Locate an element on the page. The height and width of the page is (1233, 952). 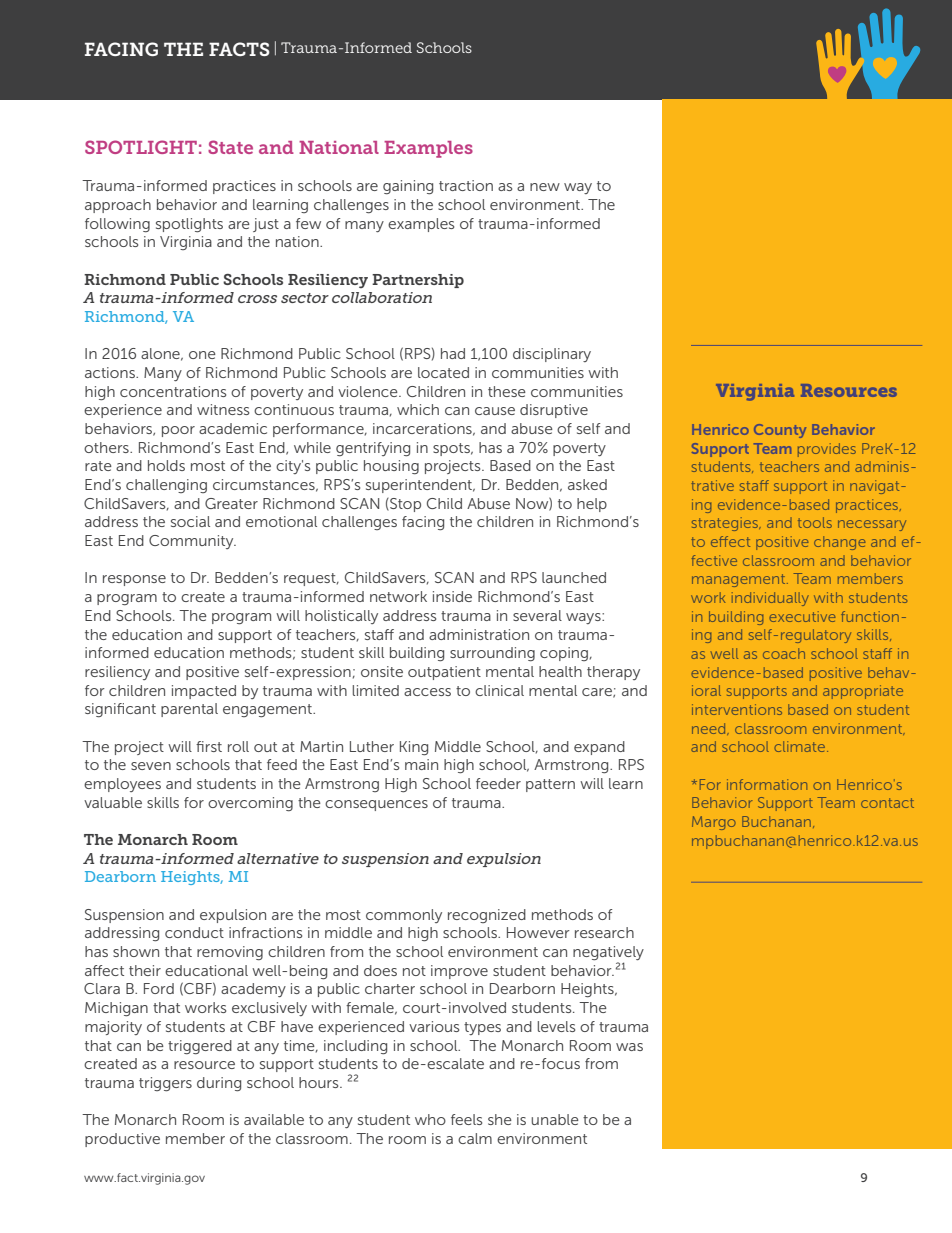
County is located at coordinates (780, 431).
